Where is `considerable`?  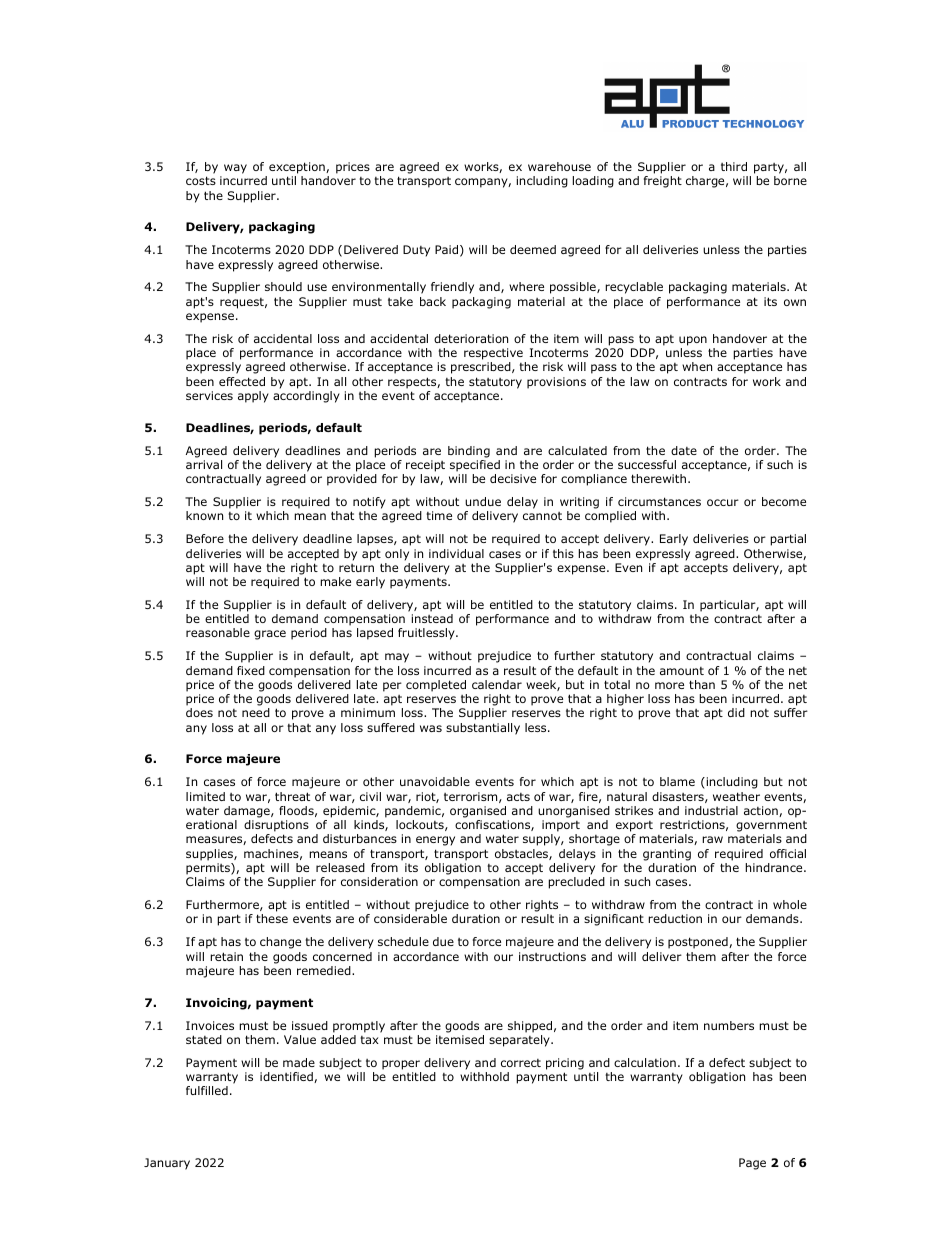
considerable is located at coordinates (410, 918).
